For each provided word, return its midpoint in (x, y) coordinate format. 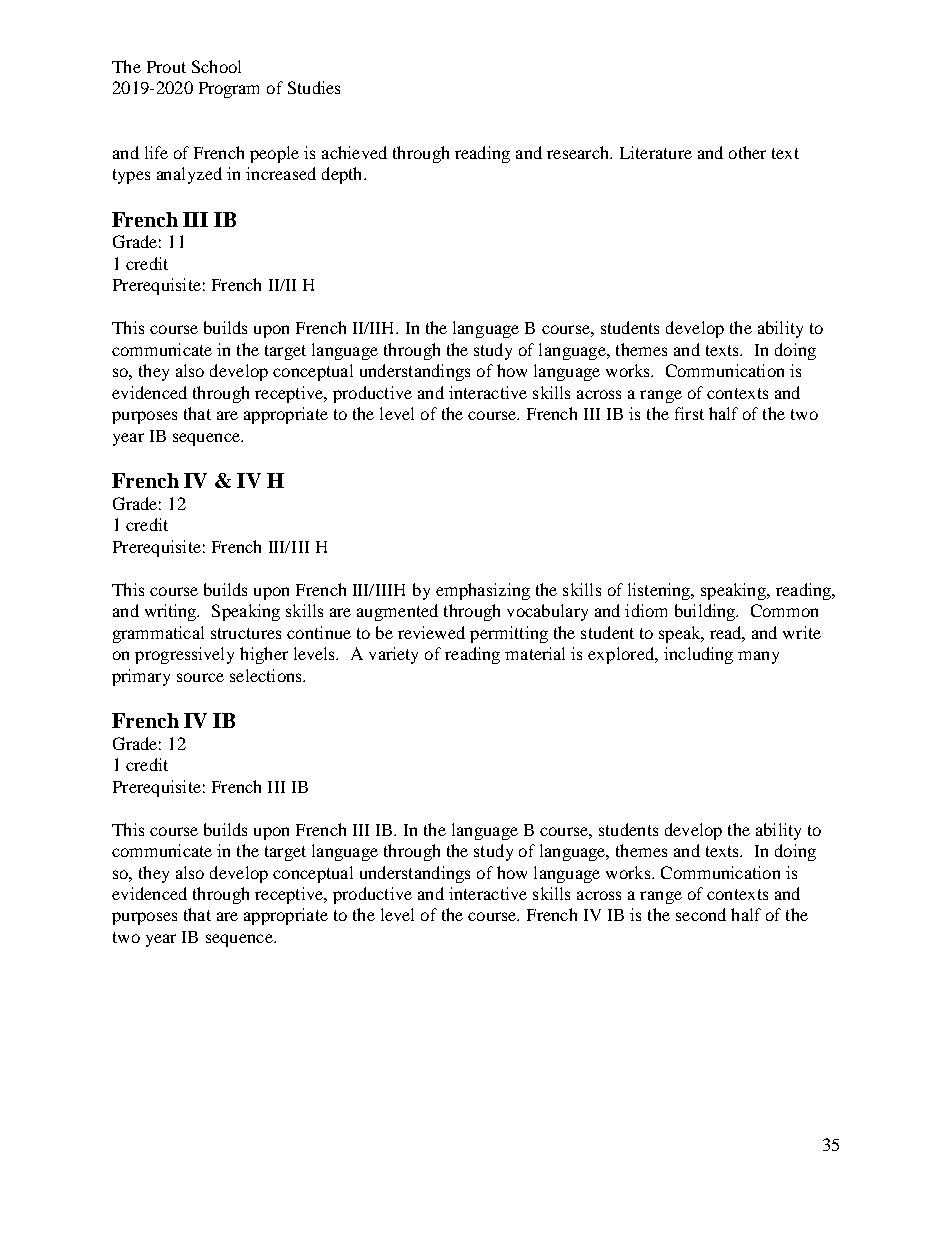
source (200, 677)
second (701, 914)
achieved (354, 152)
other (747, 152)
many (758, 657)
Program (229, 90)
